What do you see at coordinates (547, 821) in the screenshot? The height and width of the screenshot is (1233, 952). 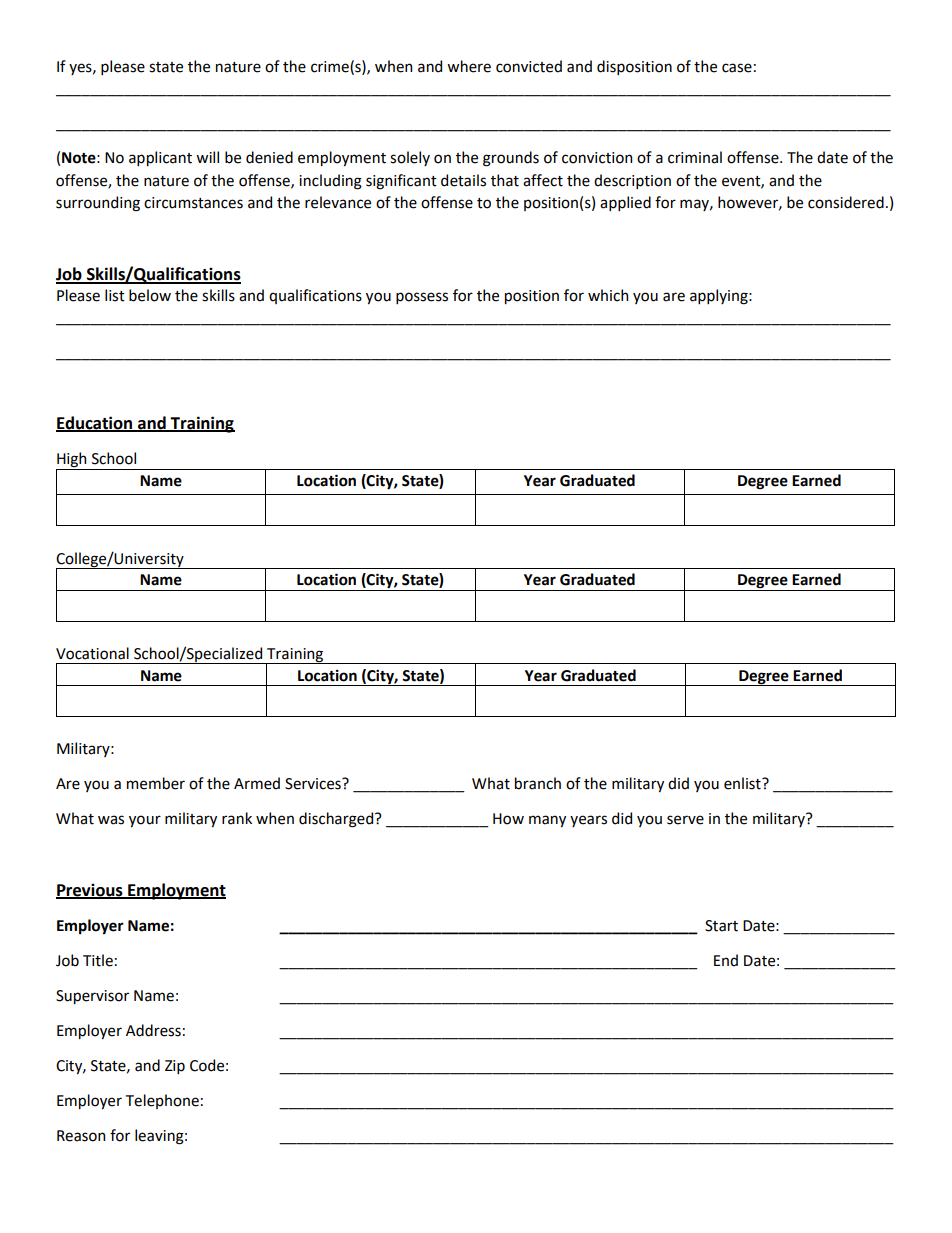 I see `many` at bounding box center [547, 821].
